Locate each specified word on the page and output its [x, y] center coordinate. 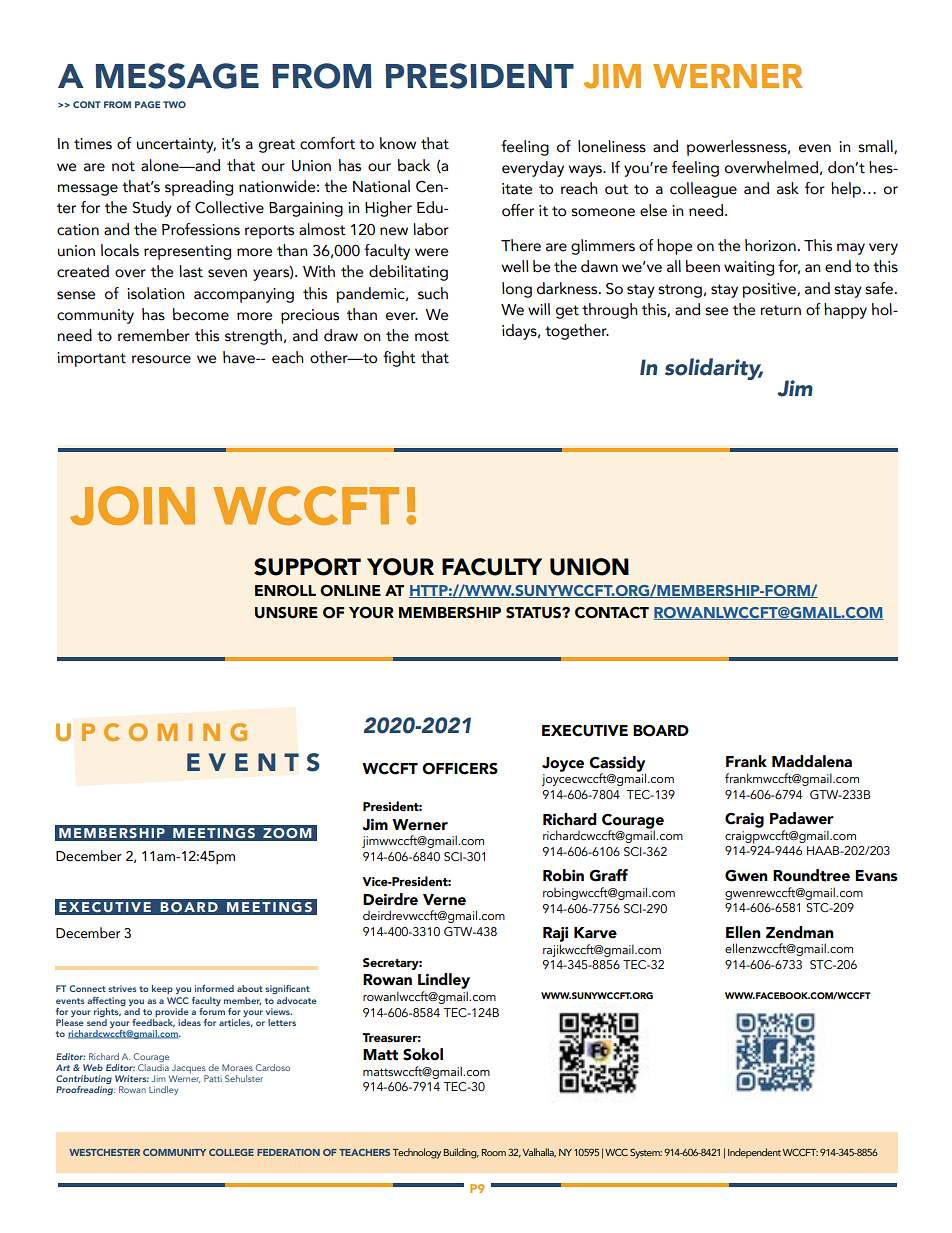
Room [494, 1152]
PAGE [147, 104]
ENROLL [285, 591]
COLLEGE [231, 1152]
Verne [444, 900]
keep [162, 989]
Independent [754, 1153]
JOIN [132, 505]
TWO [174, 104]
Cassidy [617, 765]
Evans [876, 876]
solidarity [714, 369]
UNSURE [286, 613]
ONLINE [350, 591]
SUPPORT [307, 567]
